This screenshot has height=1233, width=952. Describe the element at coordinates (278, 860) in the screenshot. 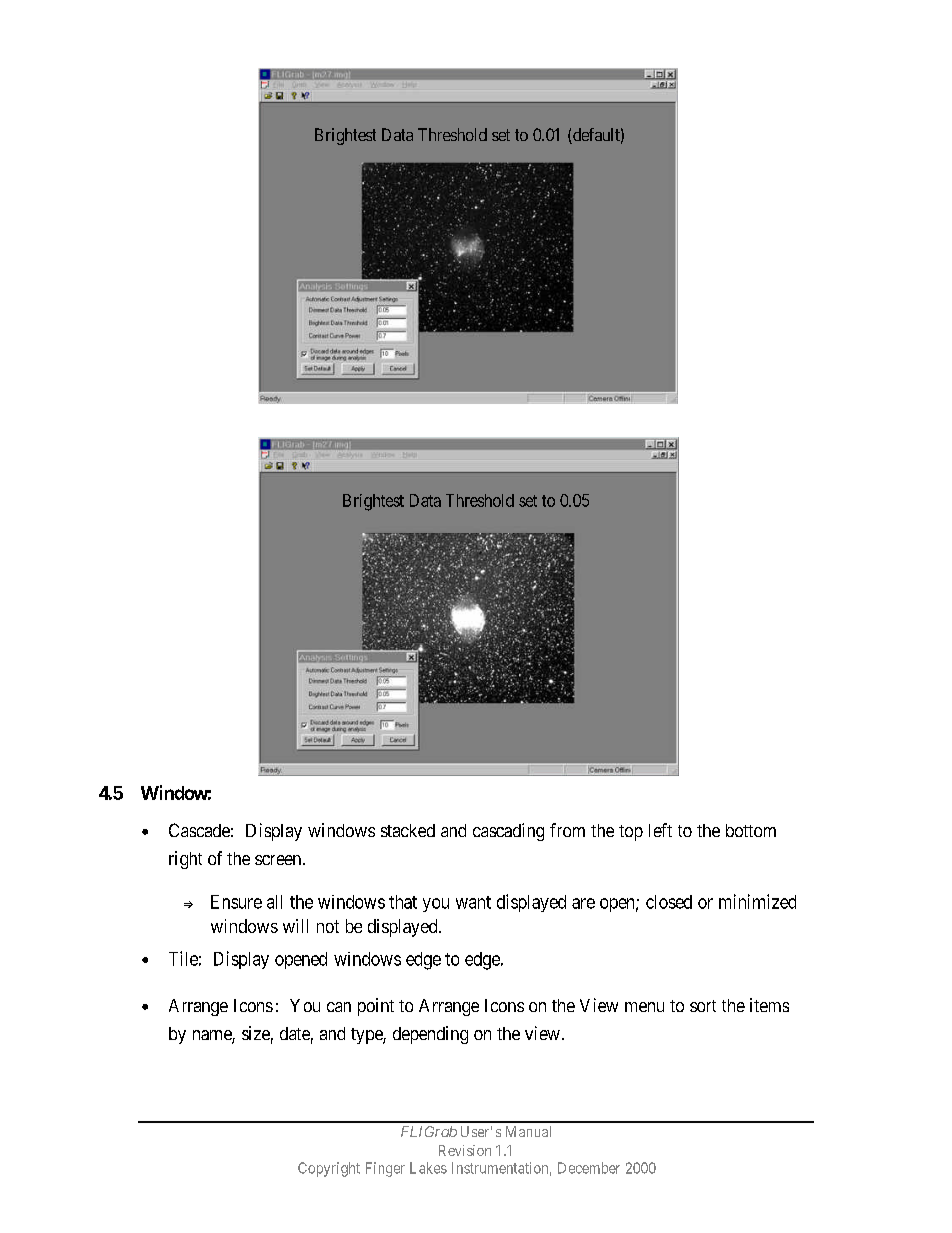

I see `screen` at that location.
